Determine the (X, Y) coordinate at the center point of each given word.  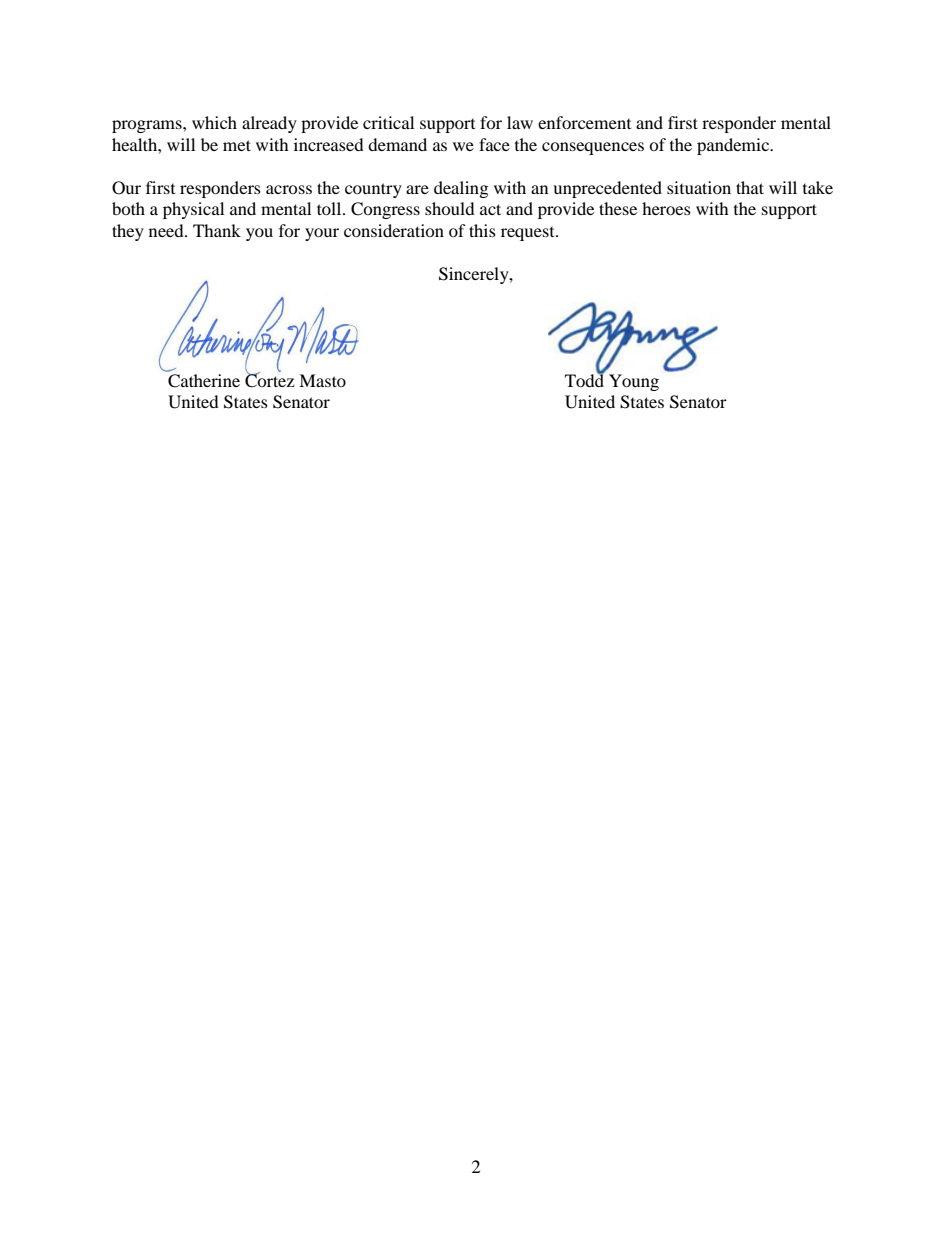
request (529, 234)
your (322, 234)
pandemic (734, 146)
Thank (217, 230)
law (520, 122)
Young (634, 382)
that (750, 187)
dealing (461, 189)
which (214, 122)
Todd (585, 379)
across (289, 189)
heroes (666, 208)
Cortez (269, 380)
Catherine (204, 381)
